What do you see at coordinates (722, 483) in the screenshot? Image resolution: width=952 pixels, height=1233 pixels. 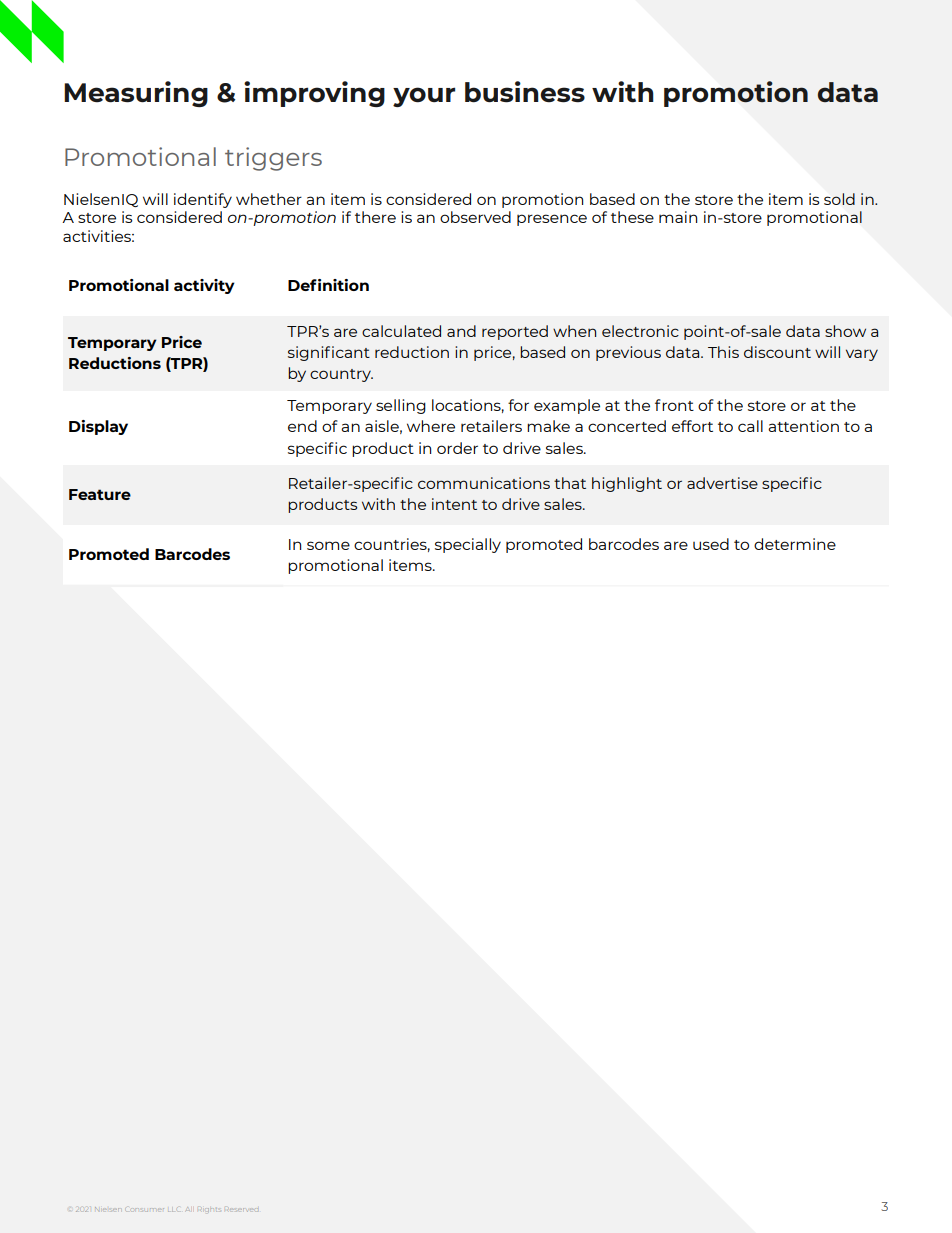 I see `advertise` at bounding box center [722, 483].
